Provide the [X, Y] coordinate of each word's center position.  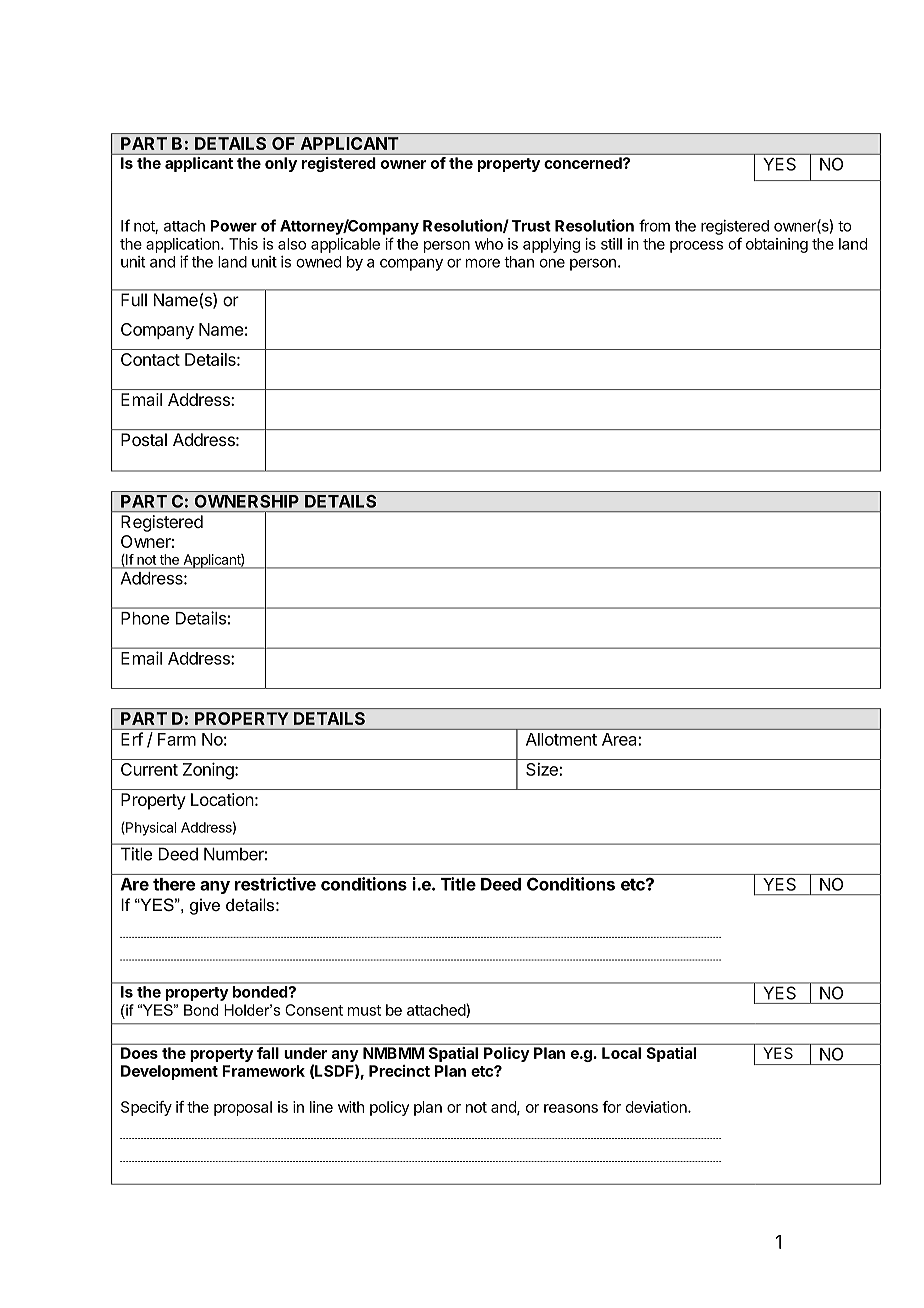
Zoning [208, 771]
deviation [657, 1107]
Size [543, 769]
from [654, 225]
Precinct [399, 1071]
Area [620, 739]
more [483, 263]
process [696, 247]
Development [169, 1072]
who [489, 244]
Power [233, 226]
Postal [144, 439]
